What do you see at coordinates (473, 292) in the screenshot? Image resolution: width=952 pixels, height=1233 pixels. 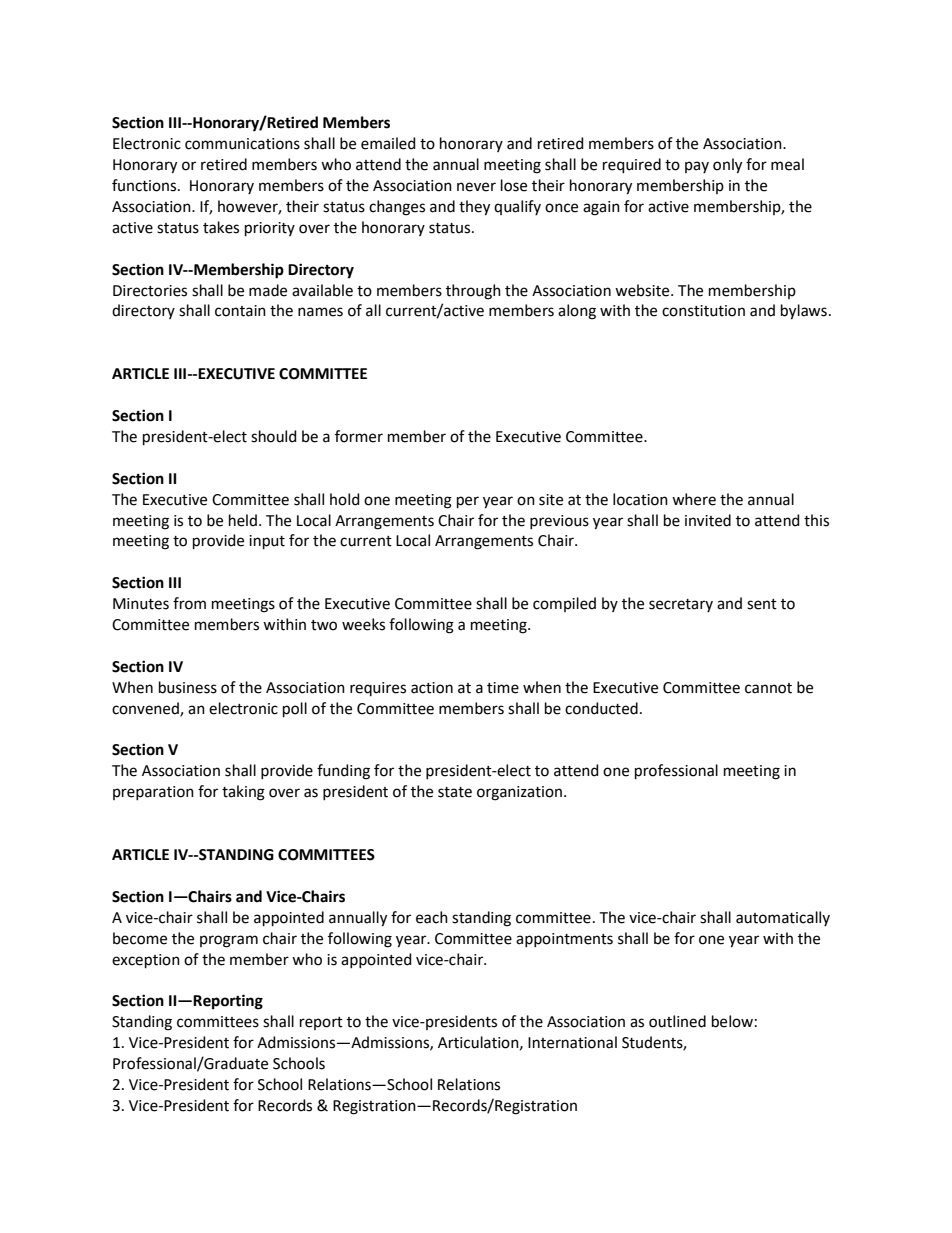 I see `through` at bounding box center [473, 292].
